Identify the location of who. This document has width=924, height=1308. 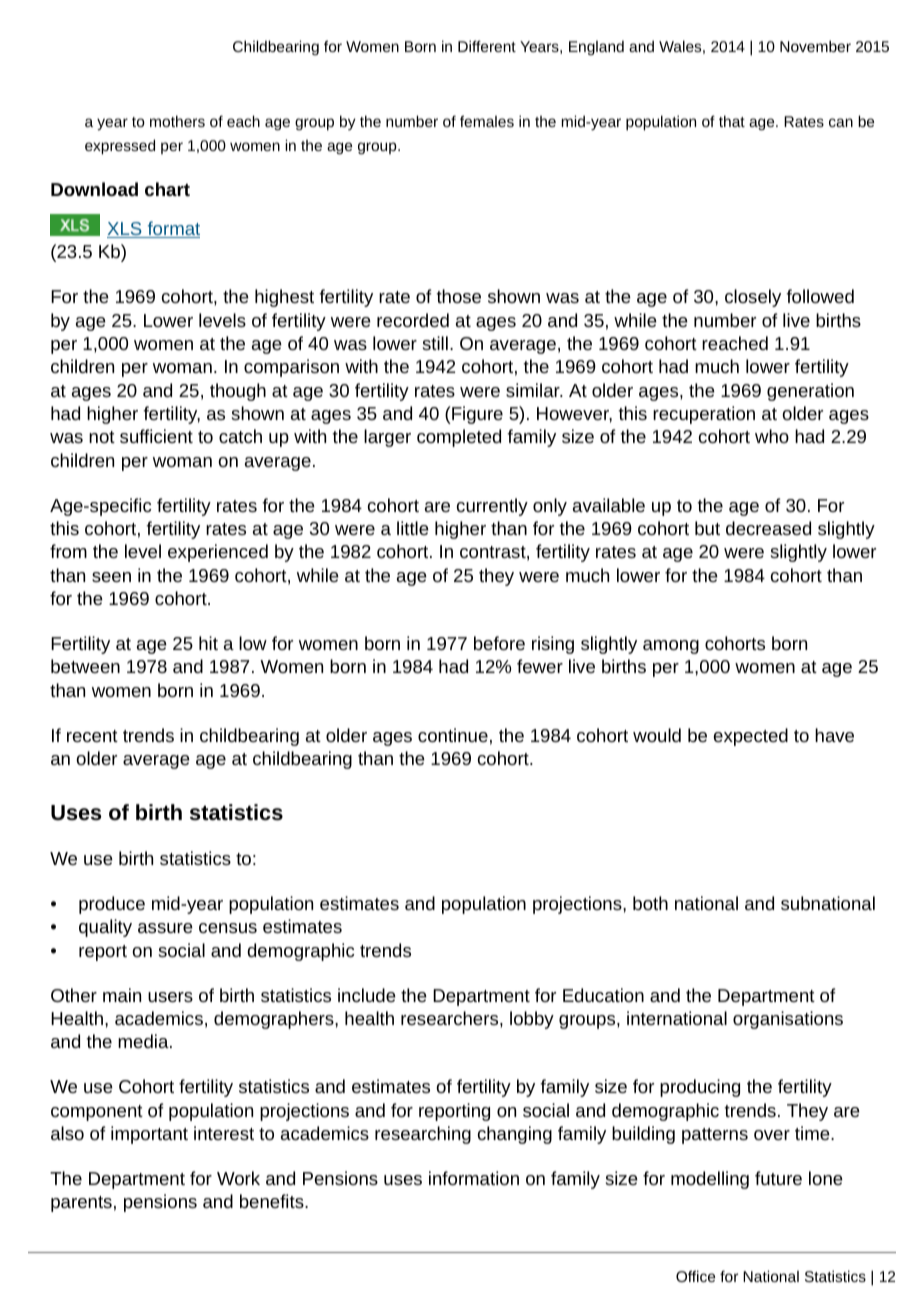
(772, 436).
